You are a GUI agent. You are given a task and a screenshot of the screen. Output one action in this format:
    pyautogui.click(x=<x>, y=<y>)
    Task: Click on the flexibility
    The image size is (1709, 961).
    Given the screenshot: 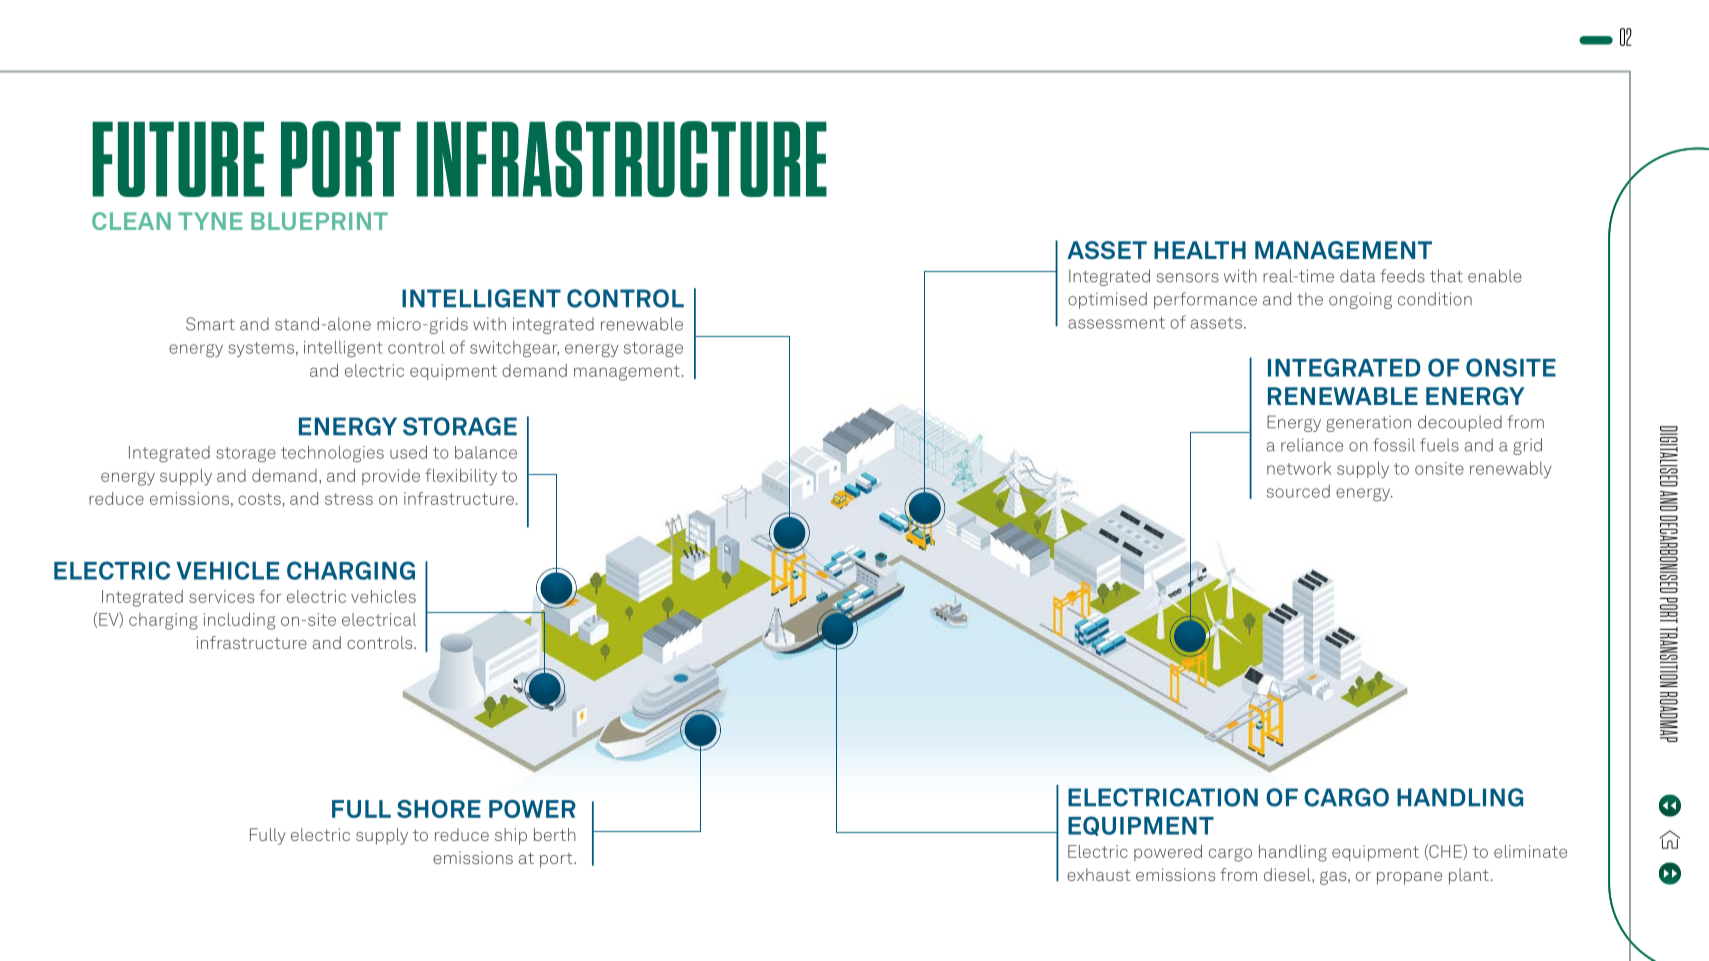 What is the action you would take?
    pyautogui.click(x=461, y=477)
